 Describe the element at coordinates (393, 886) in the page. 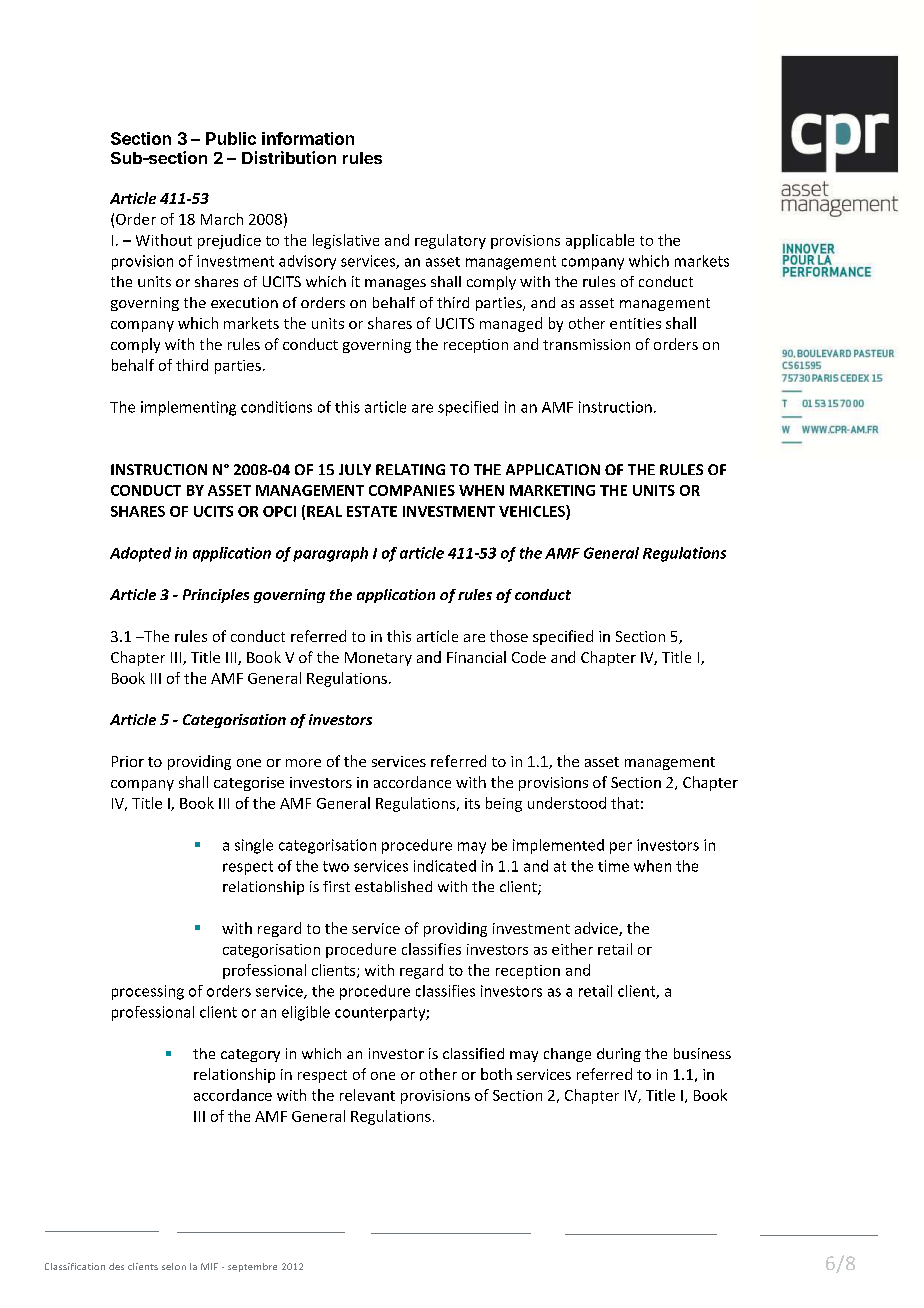

I see `established` at that location.
